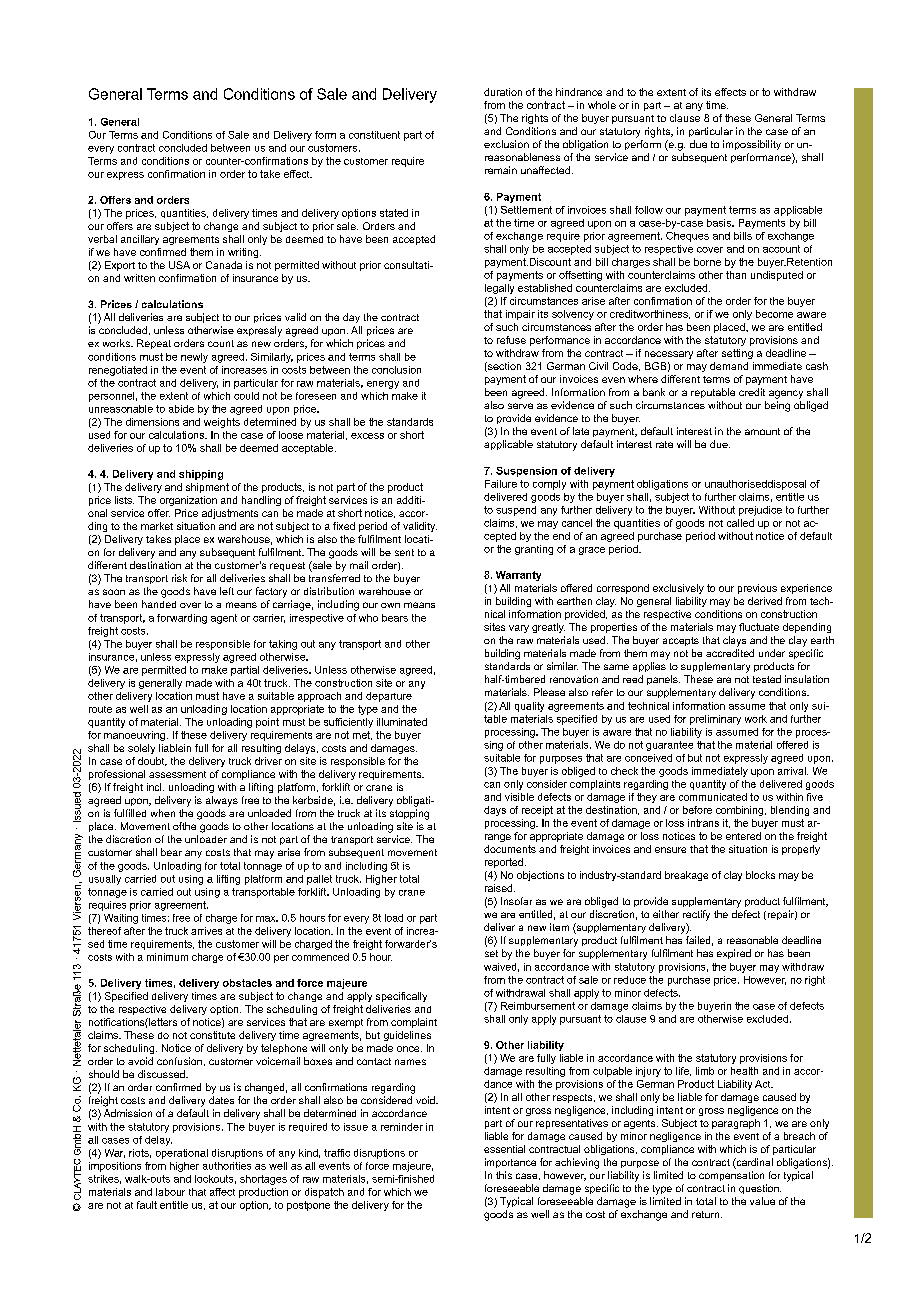 This screenshot has width=924, height=1308. I want to click on prejudice, so click(760, 511).
